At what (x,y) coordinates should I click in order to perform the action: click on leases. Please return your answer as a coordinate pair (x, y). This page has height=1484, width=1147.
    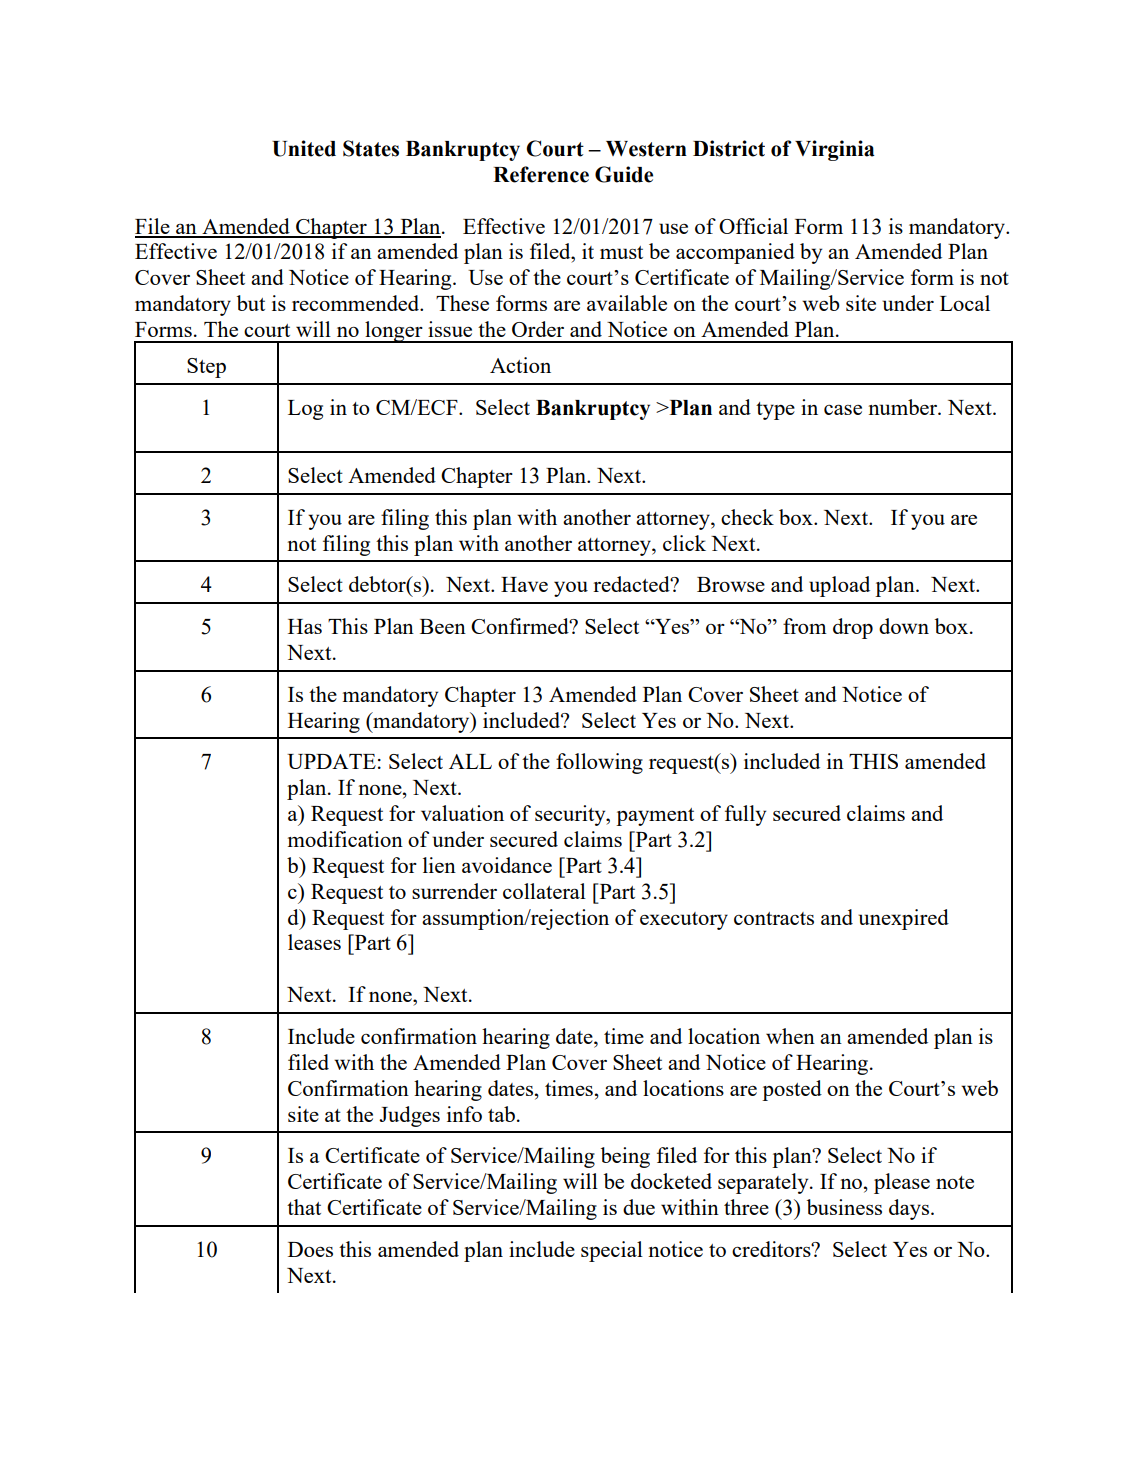
    Looking at the image, I should click on (314, 942).
